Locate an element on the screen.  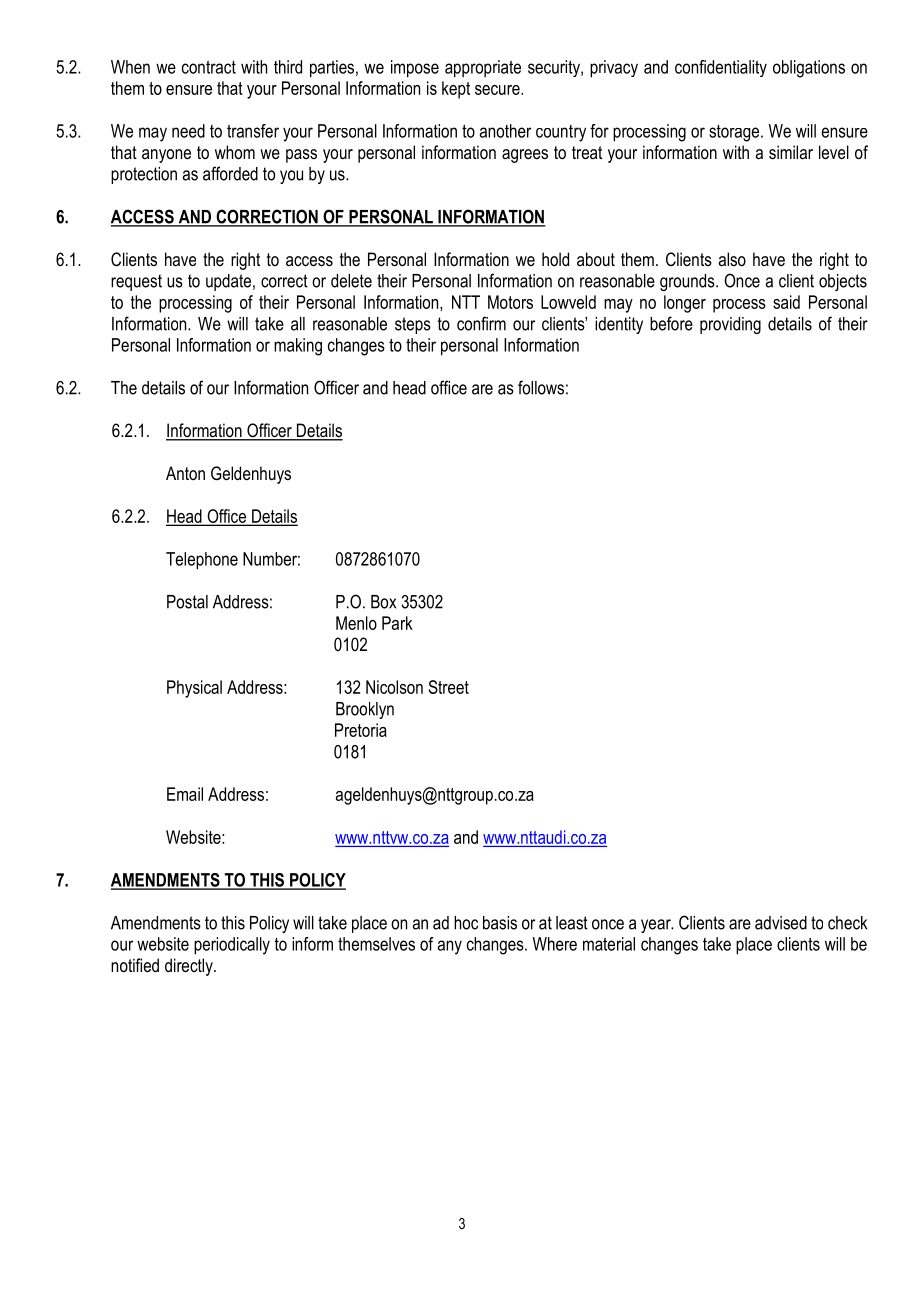
providing is located at coordinates (730, 325).
